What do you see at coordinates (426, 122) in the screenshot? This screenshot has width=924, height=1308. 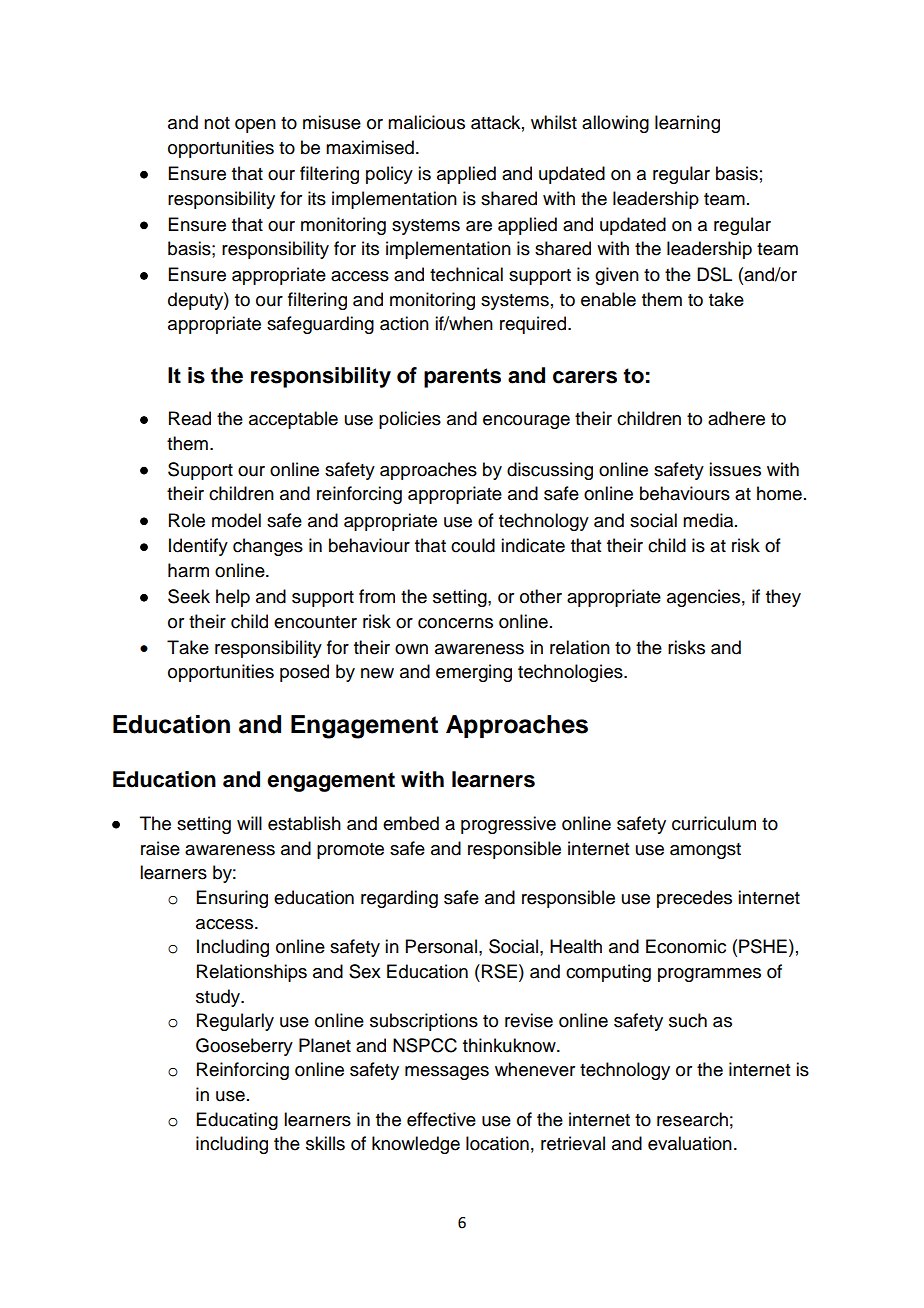 I see `malicious` at bounding box center [426, 122].
